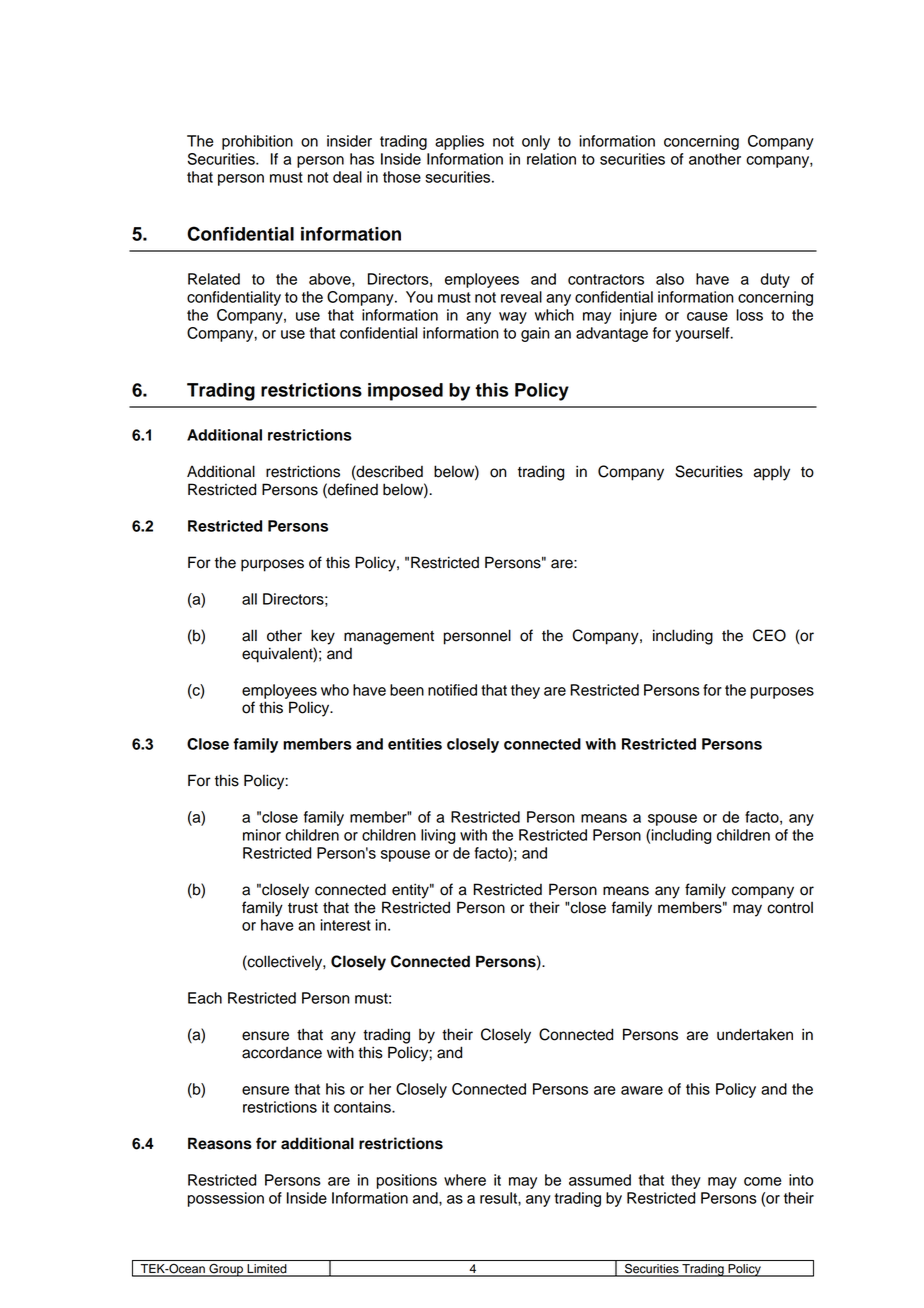  I want to click on notified, so click(452, 690).
